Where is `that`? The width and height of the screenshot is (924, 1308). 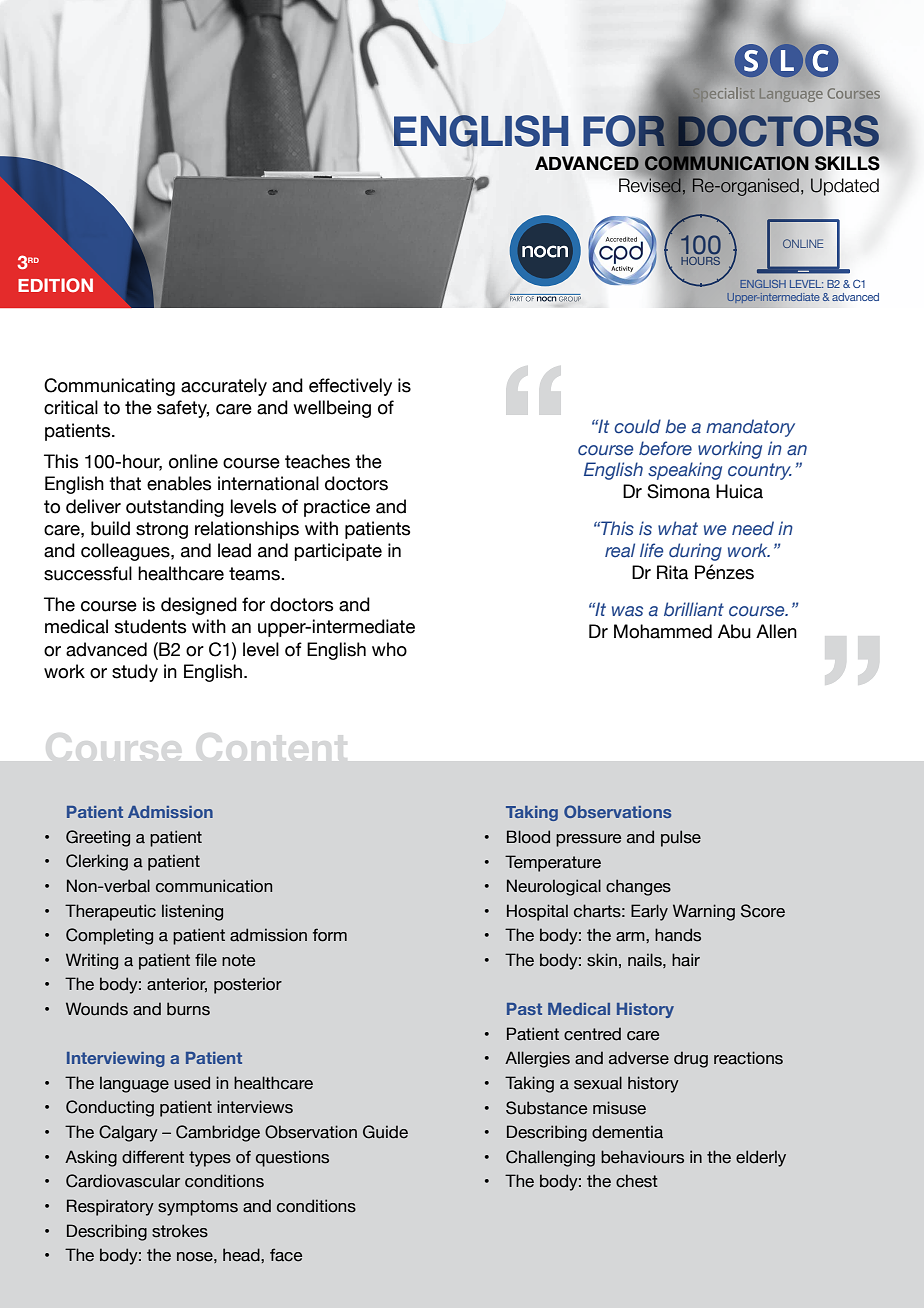
that is located at coordinates (125, 483).
